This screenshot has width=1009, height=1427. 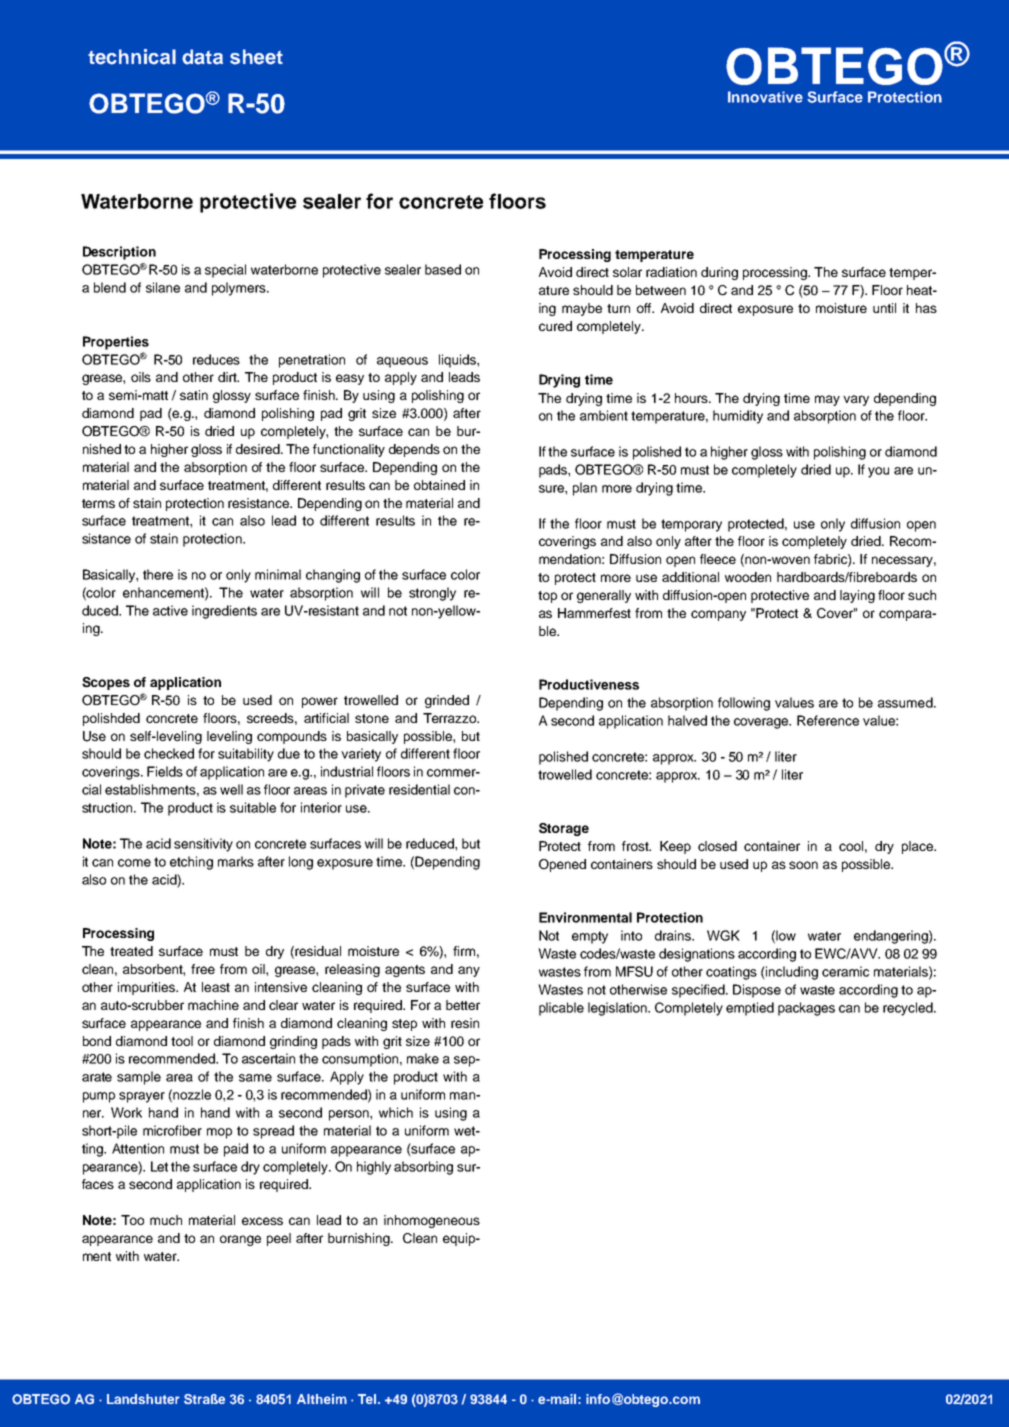 I want to click on obtained, so click(x=439, y=485).
